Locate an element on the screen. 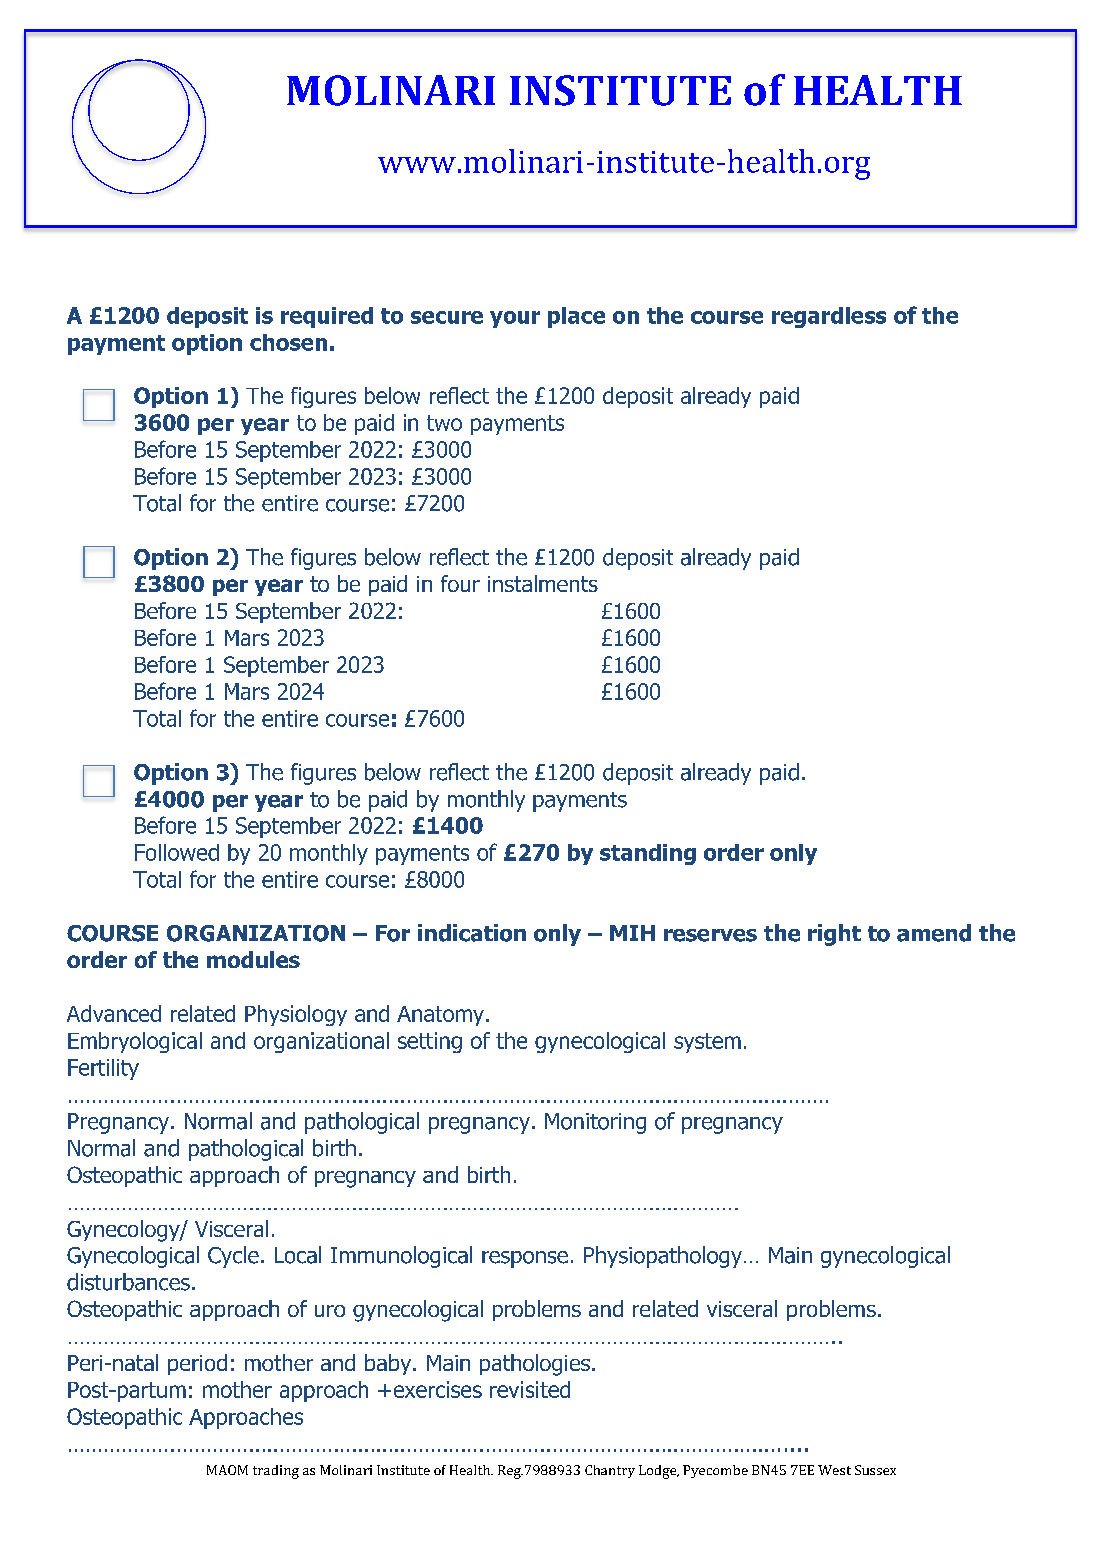  chosen is located at coordinates (288, 342).
